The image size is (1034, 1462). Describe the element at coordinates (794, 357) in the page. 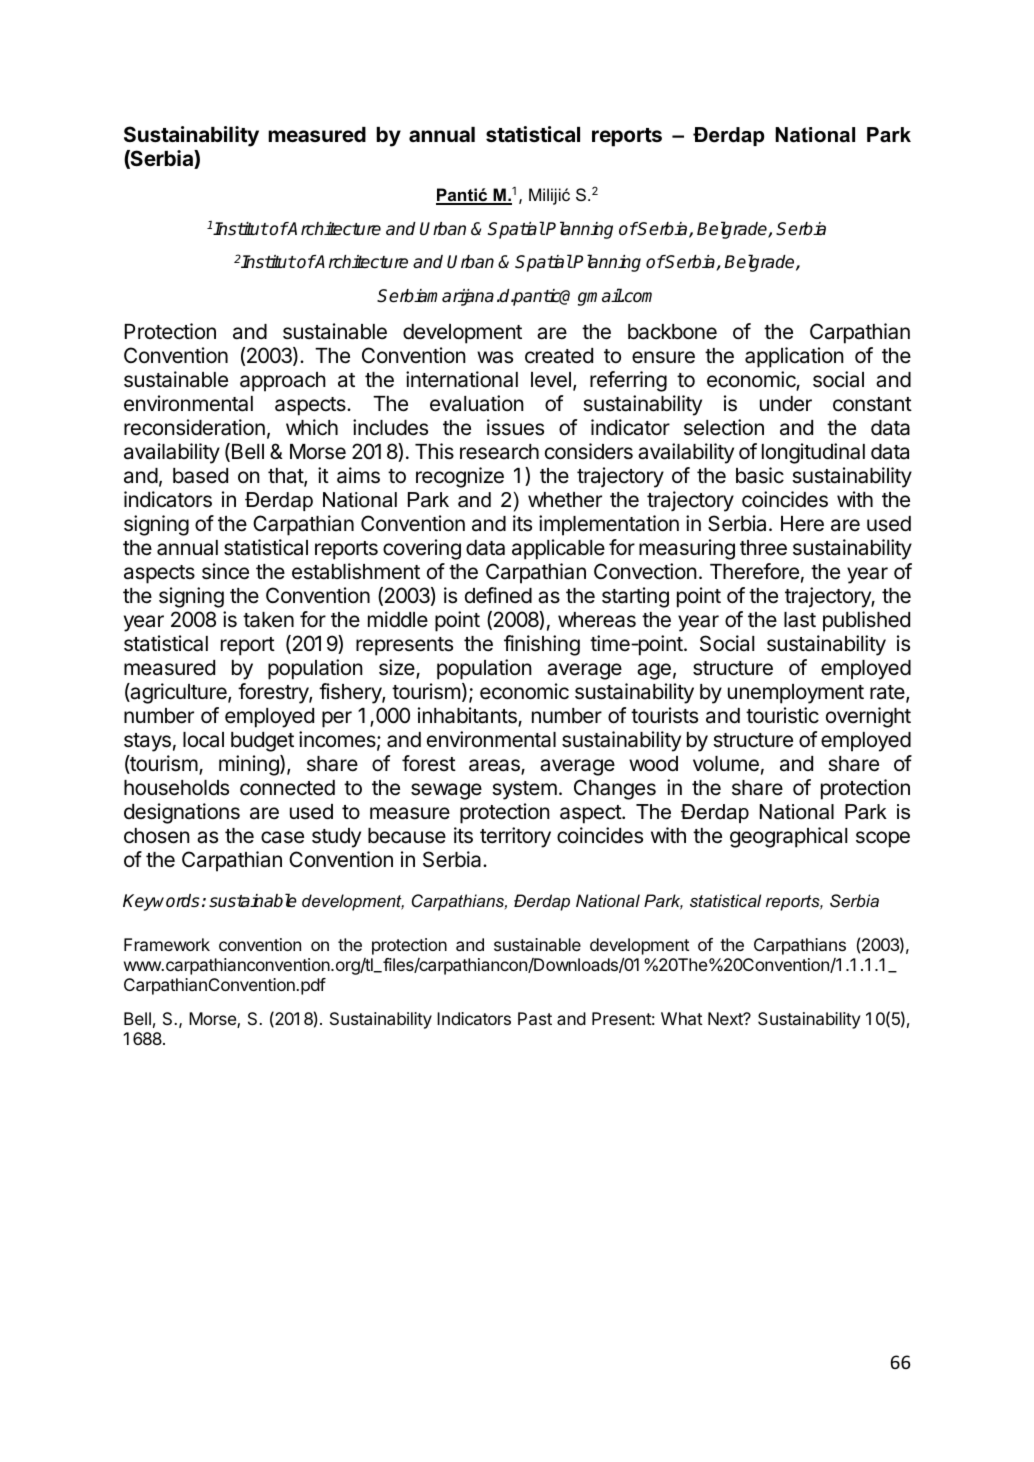

I see `application` at that location.
